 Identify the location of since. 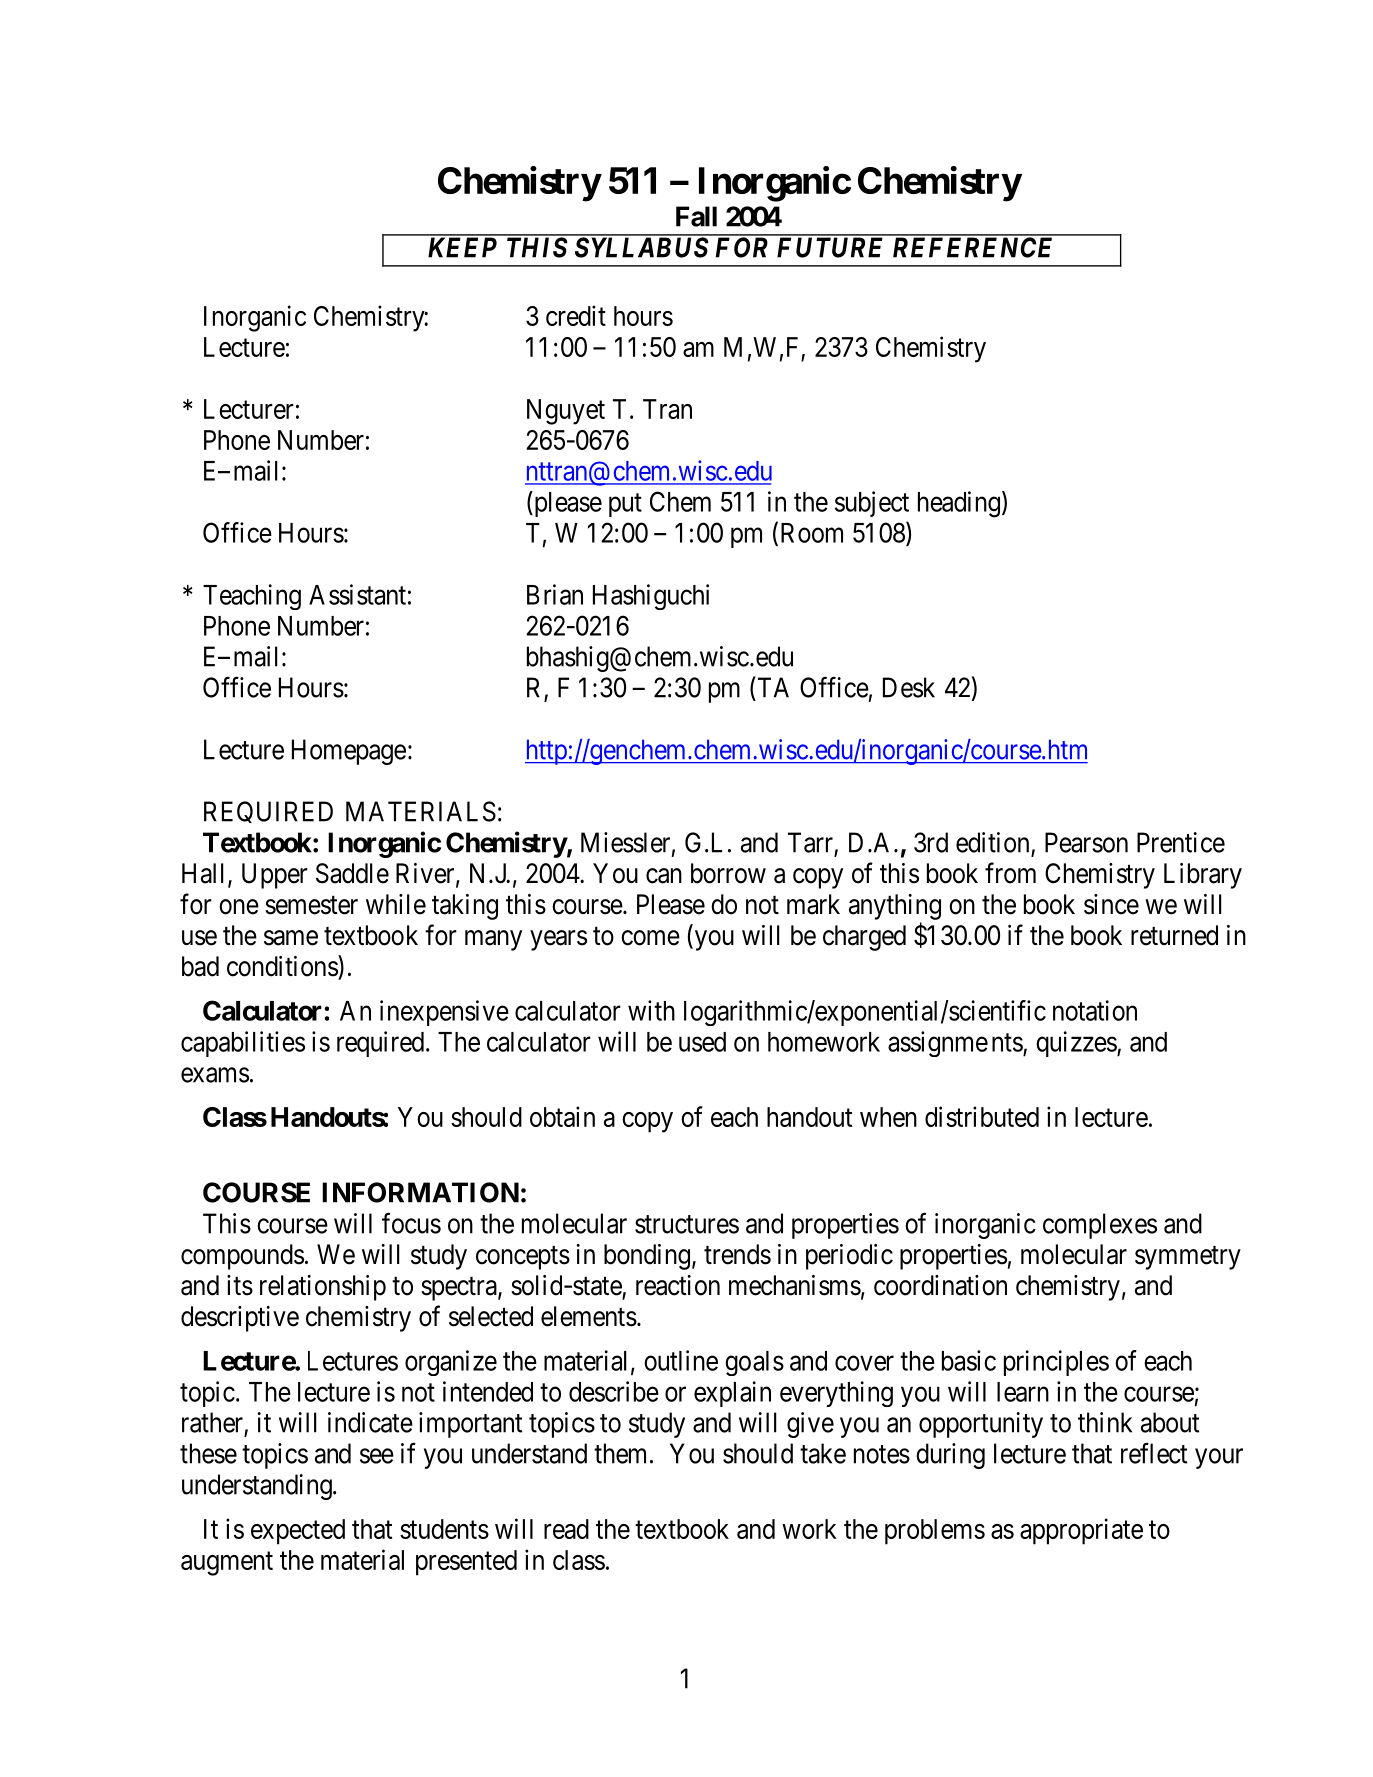
(1111, 904).
